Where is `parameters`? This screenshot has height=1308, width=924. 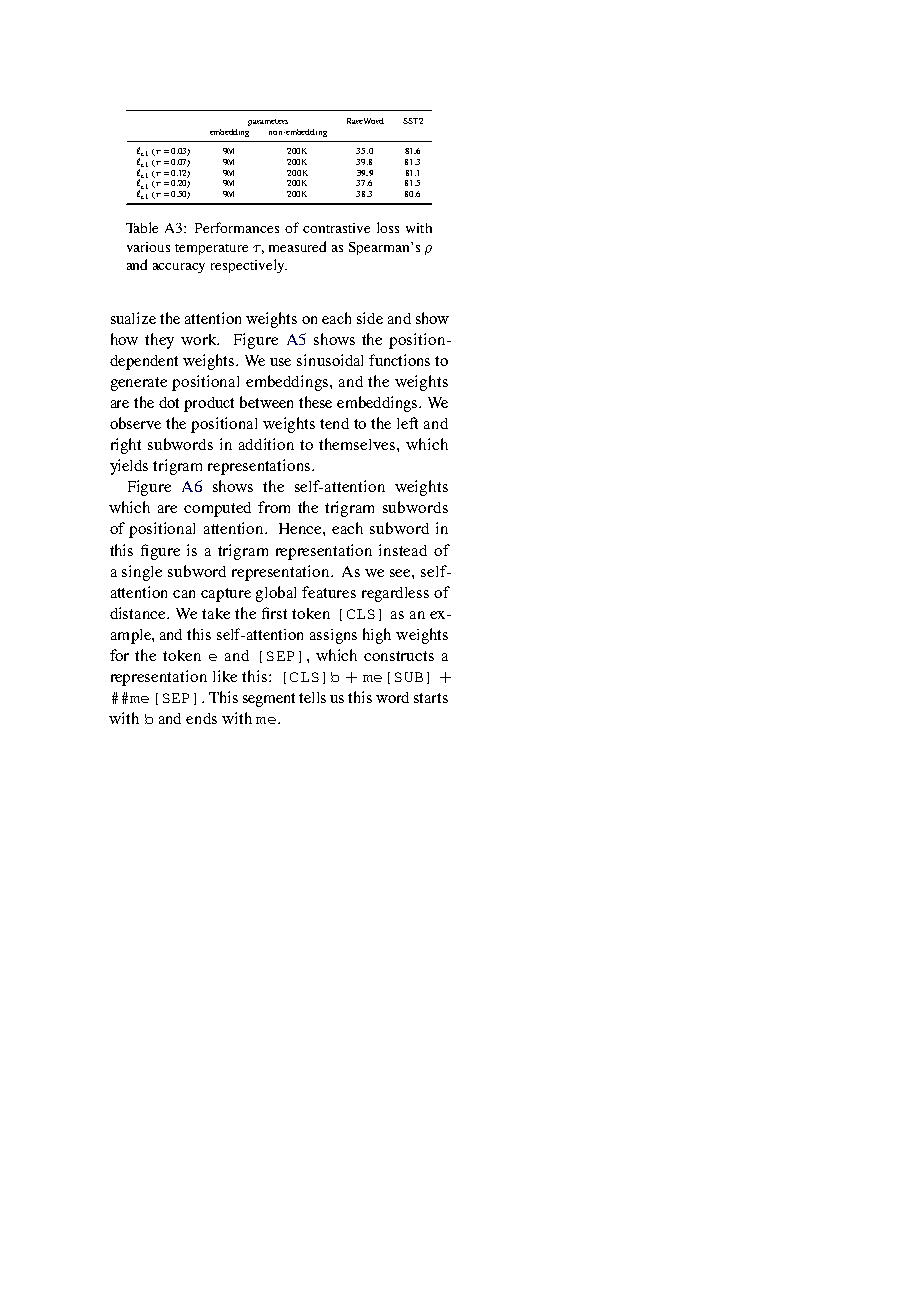 parameters is located at coordinates (268, 122).
